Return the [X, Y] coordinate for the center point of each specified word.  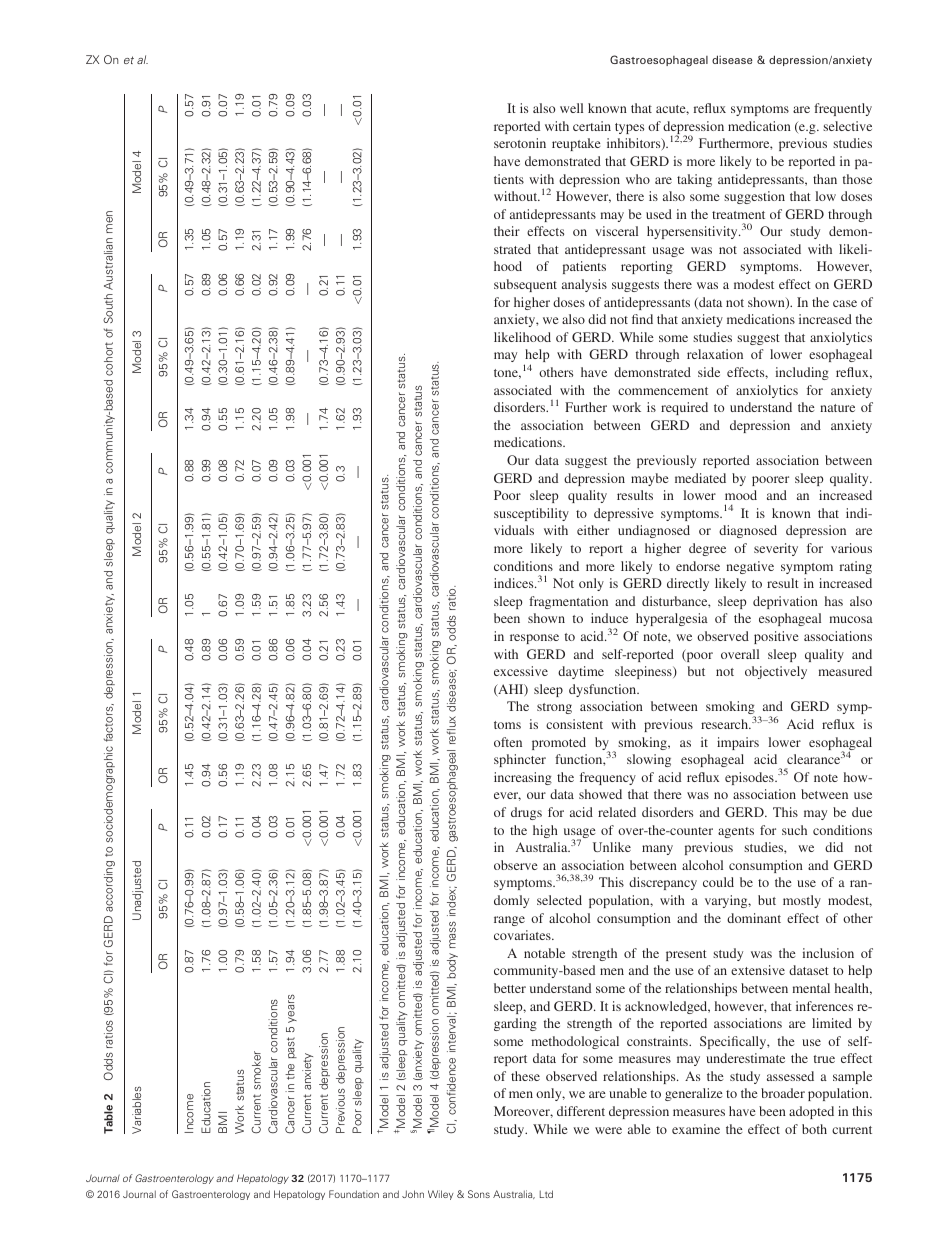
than [825, 179]
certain [592, 126]
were [608, 1130]
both [814, 1129]
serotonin [520, 143]
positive [776, 637]
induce [609, 618]
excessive [521, 671]
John [413, 1194]
